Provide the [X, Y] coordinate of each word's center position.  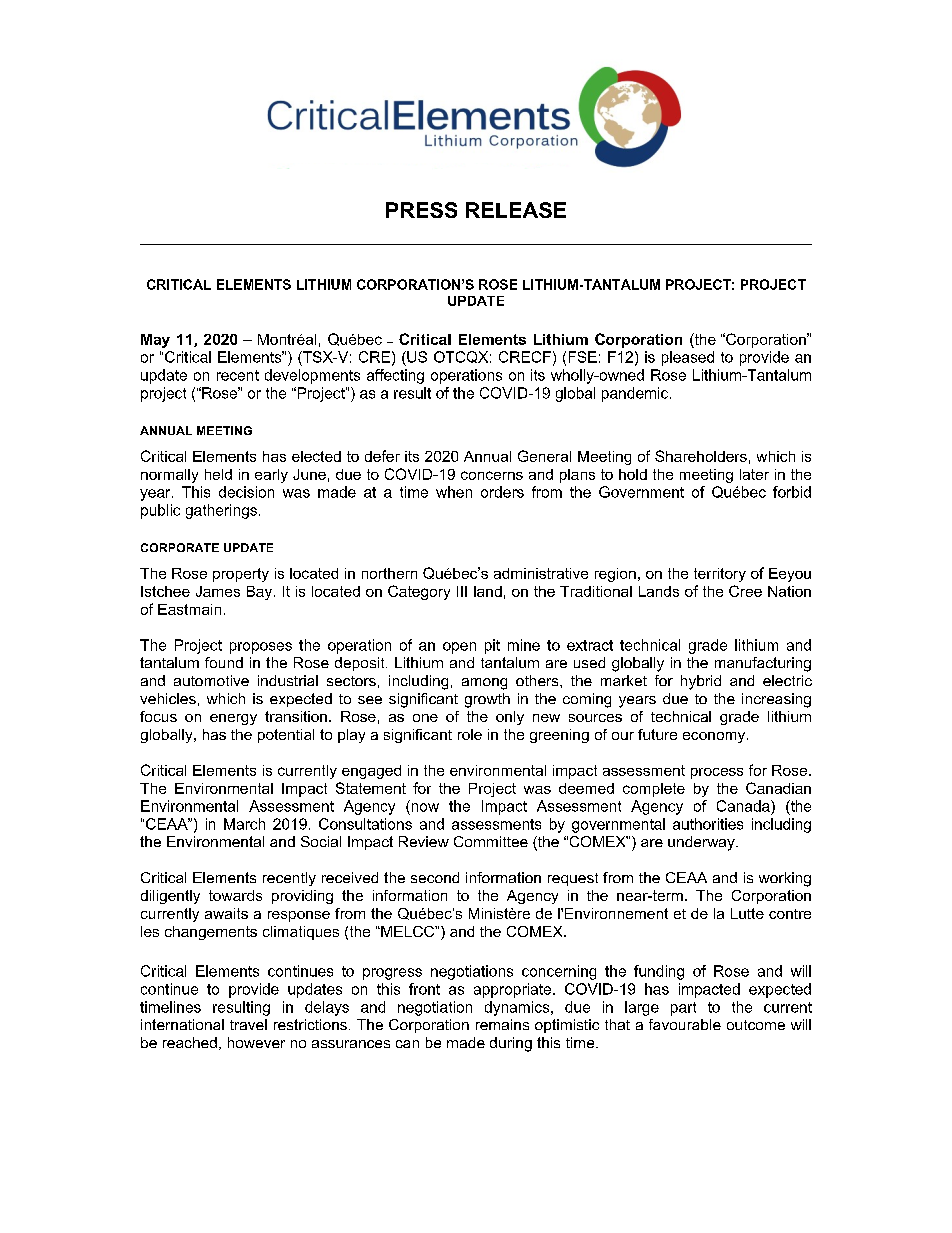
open [459, 648]
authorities [708, 824]
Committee [491, 841]
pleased [688, 358]
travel [248, 1024]
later [754, 474]
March [244, 824]
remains [502, 1024]
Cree [745, 591]
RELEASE [516, 210]
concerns [492, 475]
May [155, 341]
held [218, 474]
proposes [261, 648]
